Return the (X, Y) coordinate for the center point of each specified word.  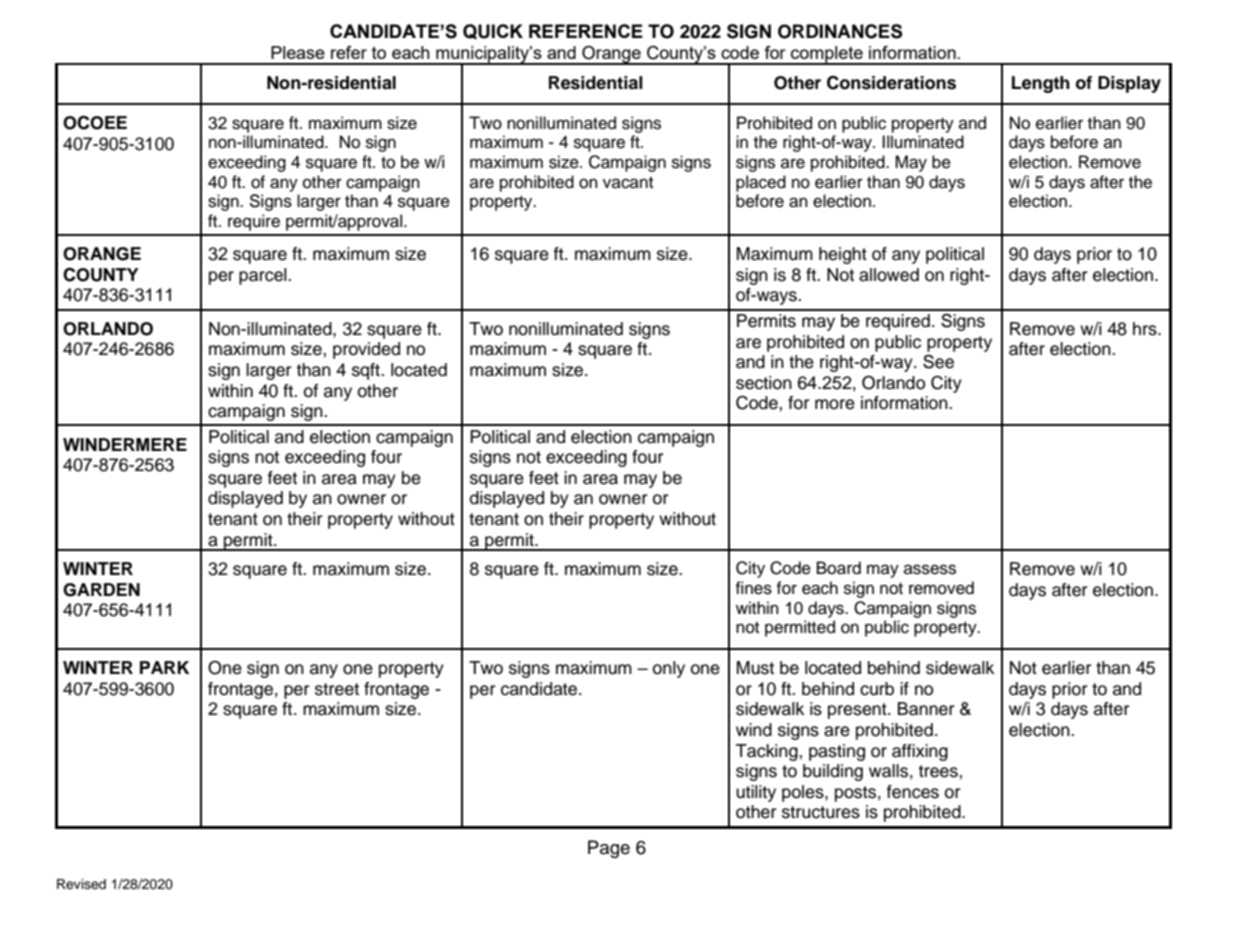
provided (366, 350)
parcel (264, 276)
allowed (889, 275)
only (669, 669)
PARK (164, 667)
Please (298, 52)
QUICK (493, 32)
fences (913, 792)
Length (1041, 84)
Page (609, 849)
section (764, 383)
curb (877, 689)
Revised (81, 884)
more (835, 404)
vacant (628, 183)
